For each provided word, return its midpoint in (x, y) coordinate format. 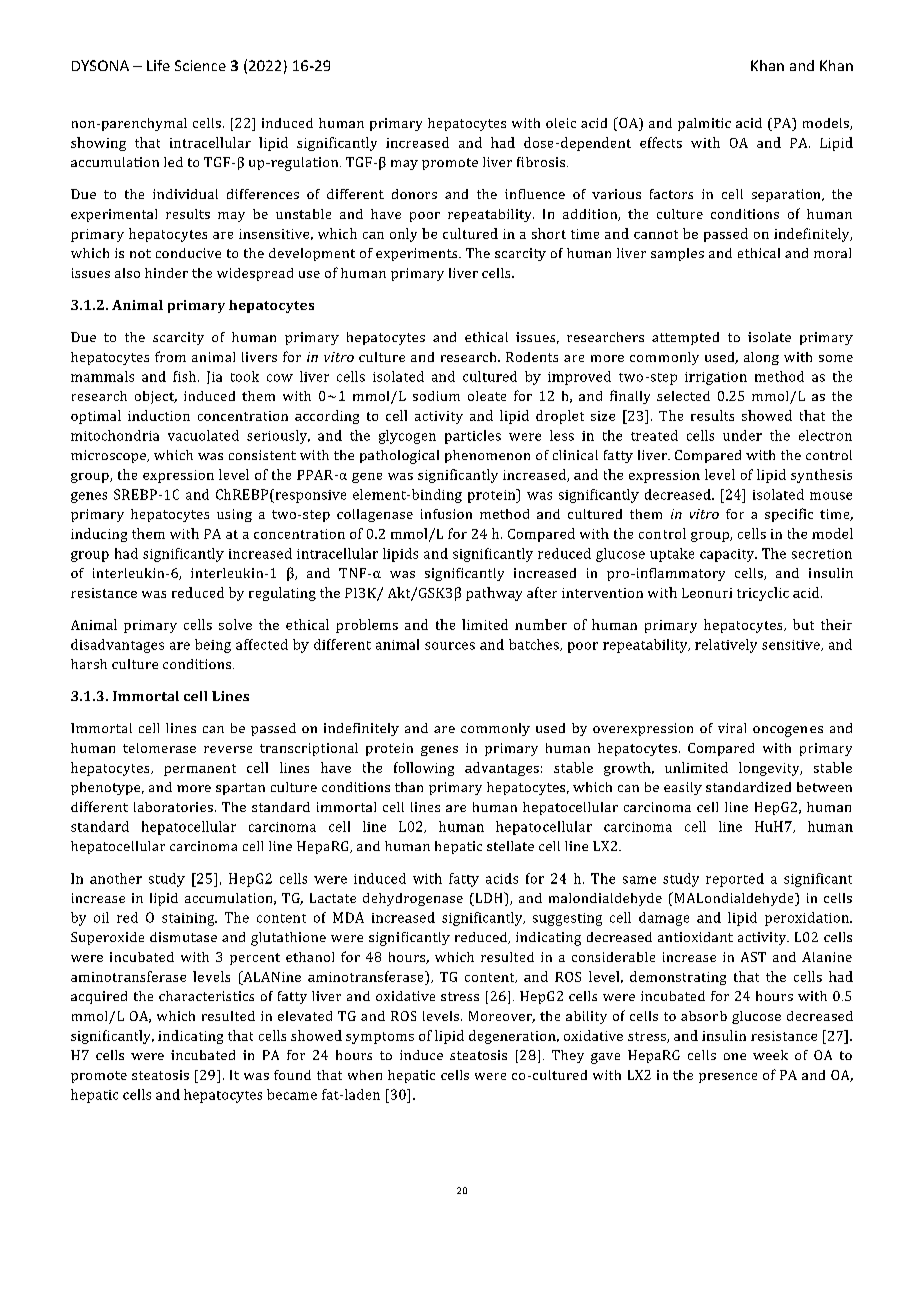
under (742, 435)
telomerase (159, 748)
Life (158, 65)
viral (732, 728)
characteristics (206, 996)
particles (473, 437)
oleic (561, 123)
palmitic (704, 124)
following (424, 769)
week (770, 1055)
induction (159, 415)
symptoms (380, 1038)
